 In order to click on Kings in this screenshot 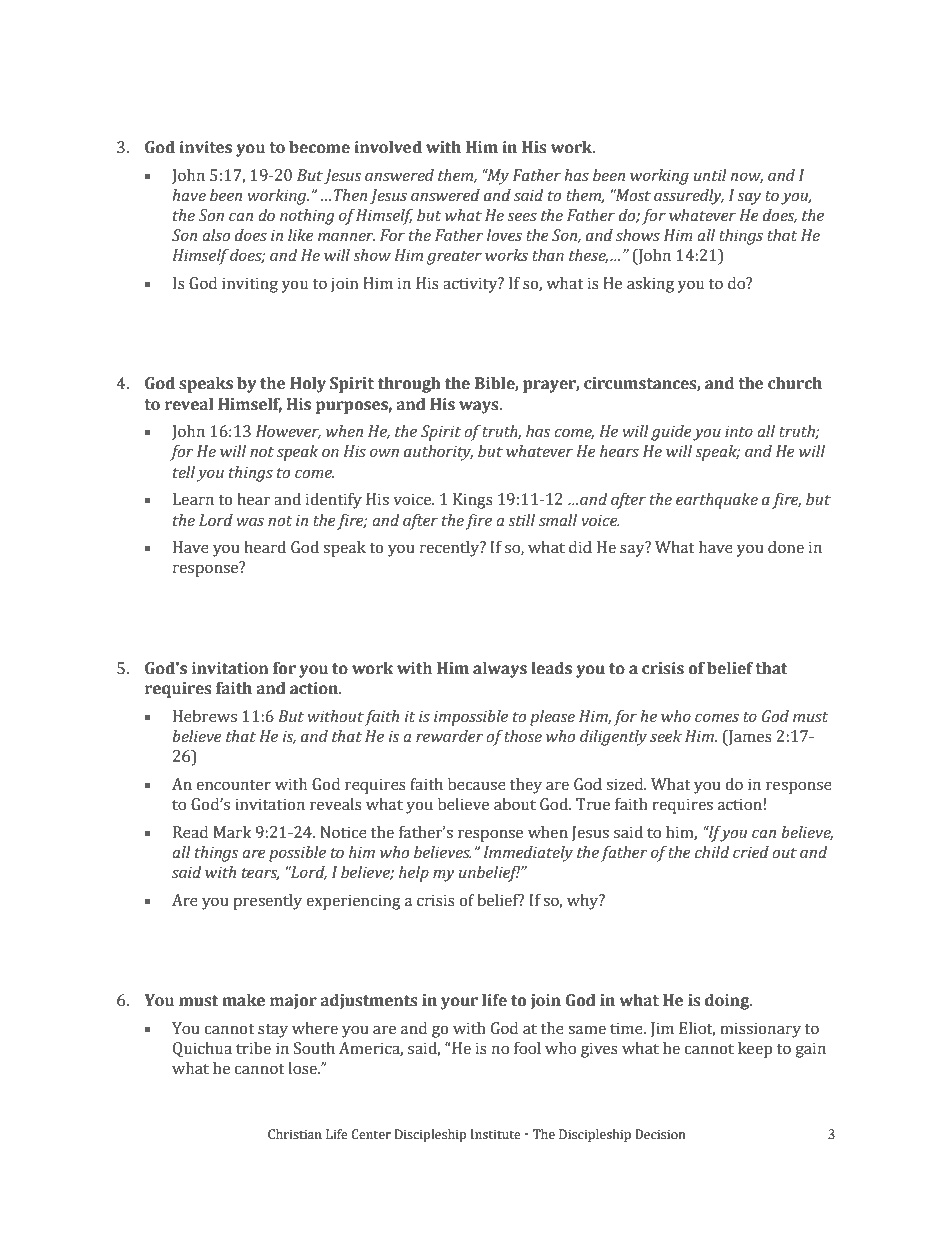, I will do `click(473, 501)`.
